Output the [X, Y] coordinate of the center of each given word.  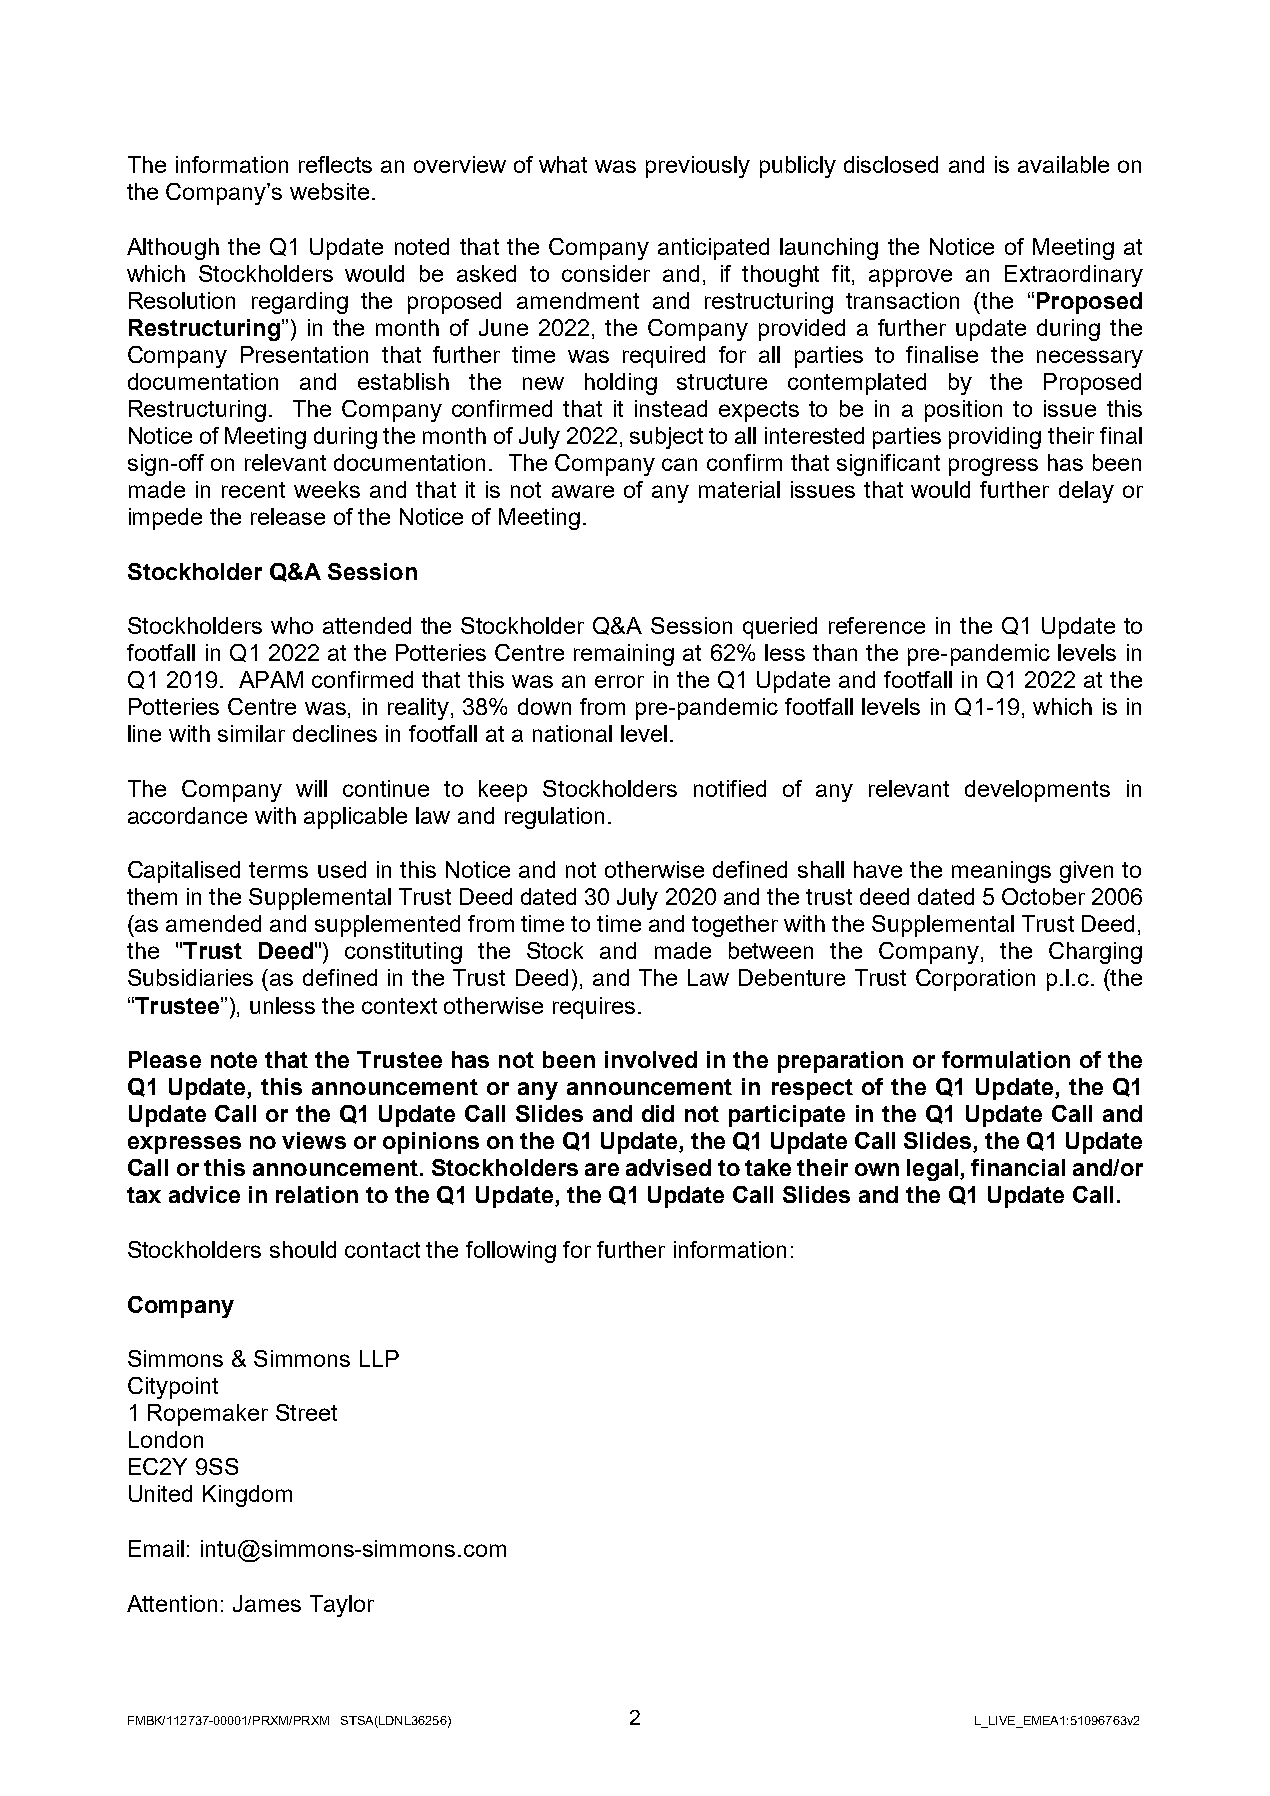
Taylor [342, 1606]
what [563, 164]
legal [932, 1170]
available [1063, 164]
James [267, 1603]
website [329, 191]
